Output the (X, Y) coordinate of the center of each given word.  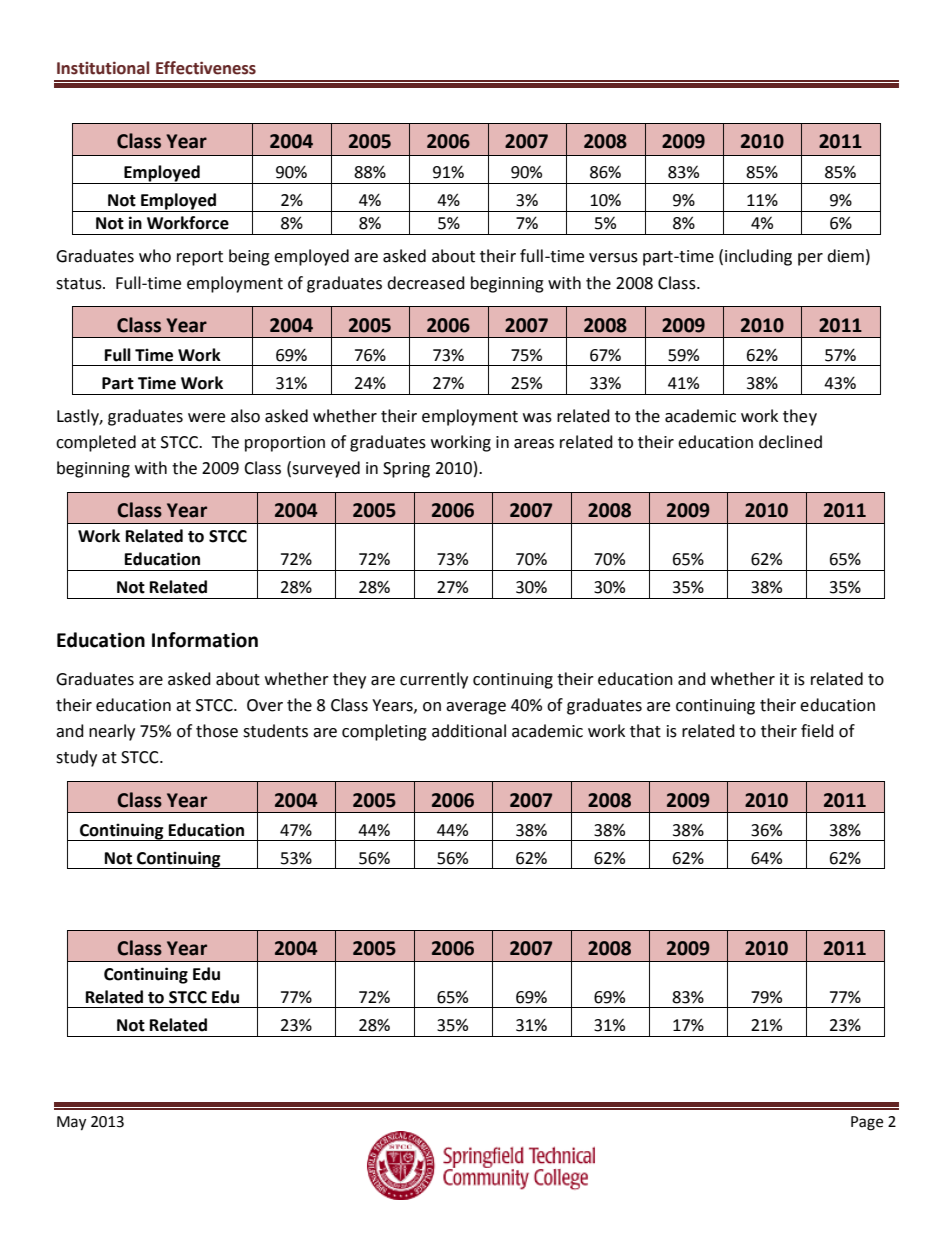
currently (434, 680)
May (71, 1123)
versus (613, 258)
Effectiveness (206, 68)
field (817, 731)
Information (205, 640)
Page (867, 1123)
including (758, 257)
